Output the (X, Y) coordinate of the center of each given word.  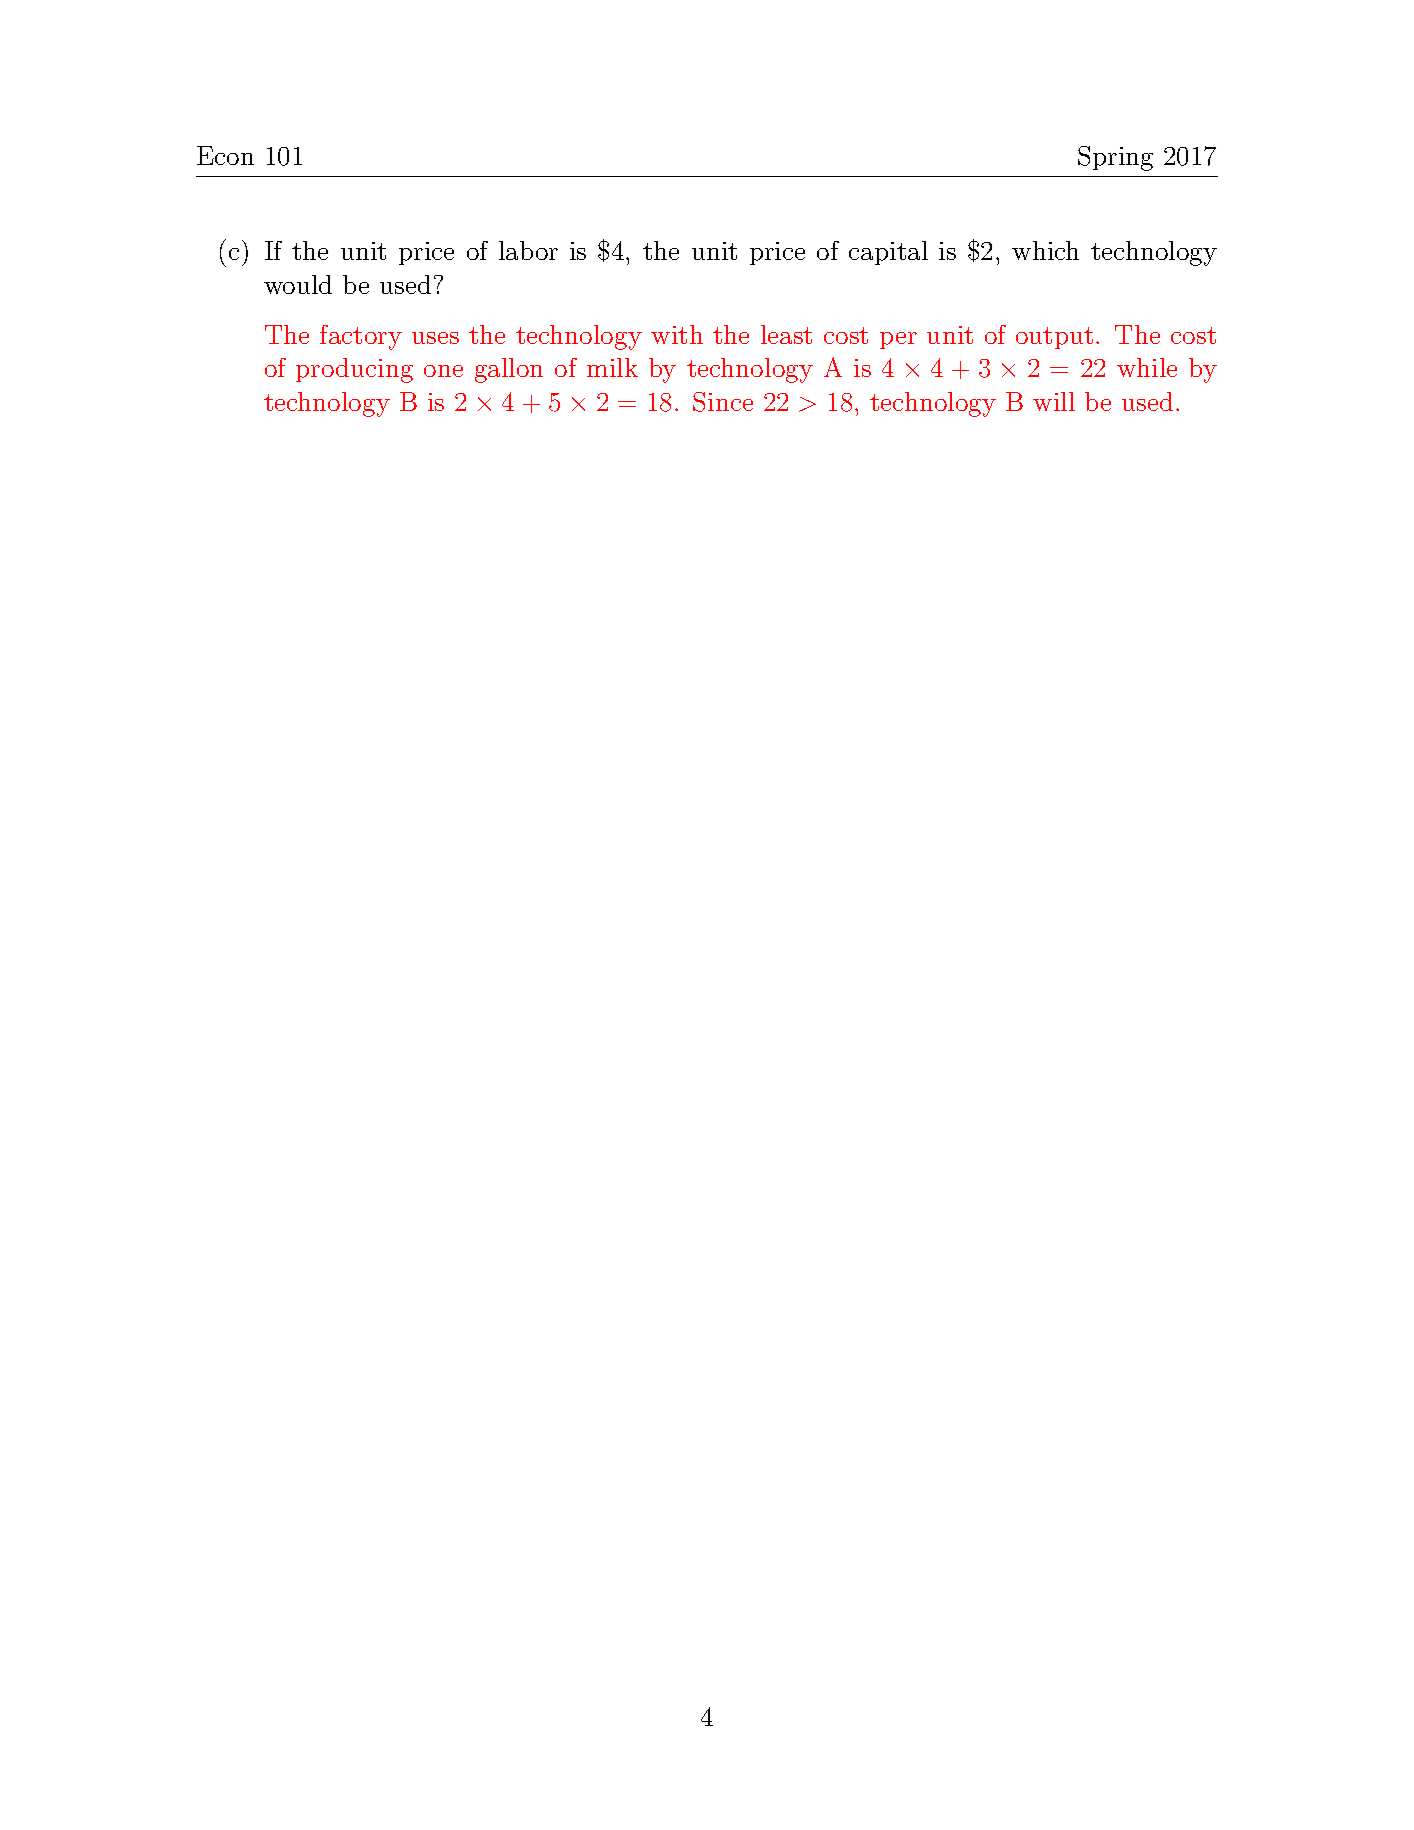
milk (612, 367)
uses (435, 338)
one (443, 371)
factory (361, 337)
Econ (225, 155)
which (1045, 250)
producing (354, 370)
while (1147, 367)
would (298, 284)
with (677, 334)
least (786, 334)
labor (528, 250)
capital (888, 253)
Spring (1115, 158)
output (1054, 338)
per (898, 340)
